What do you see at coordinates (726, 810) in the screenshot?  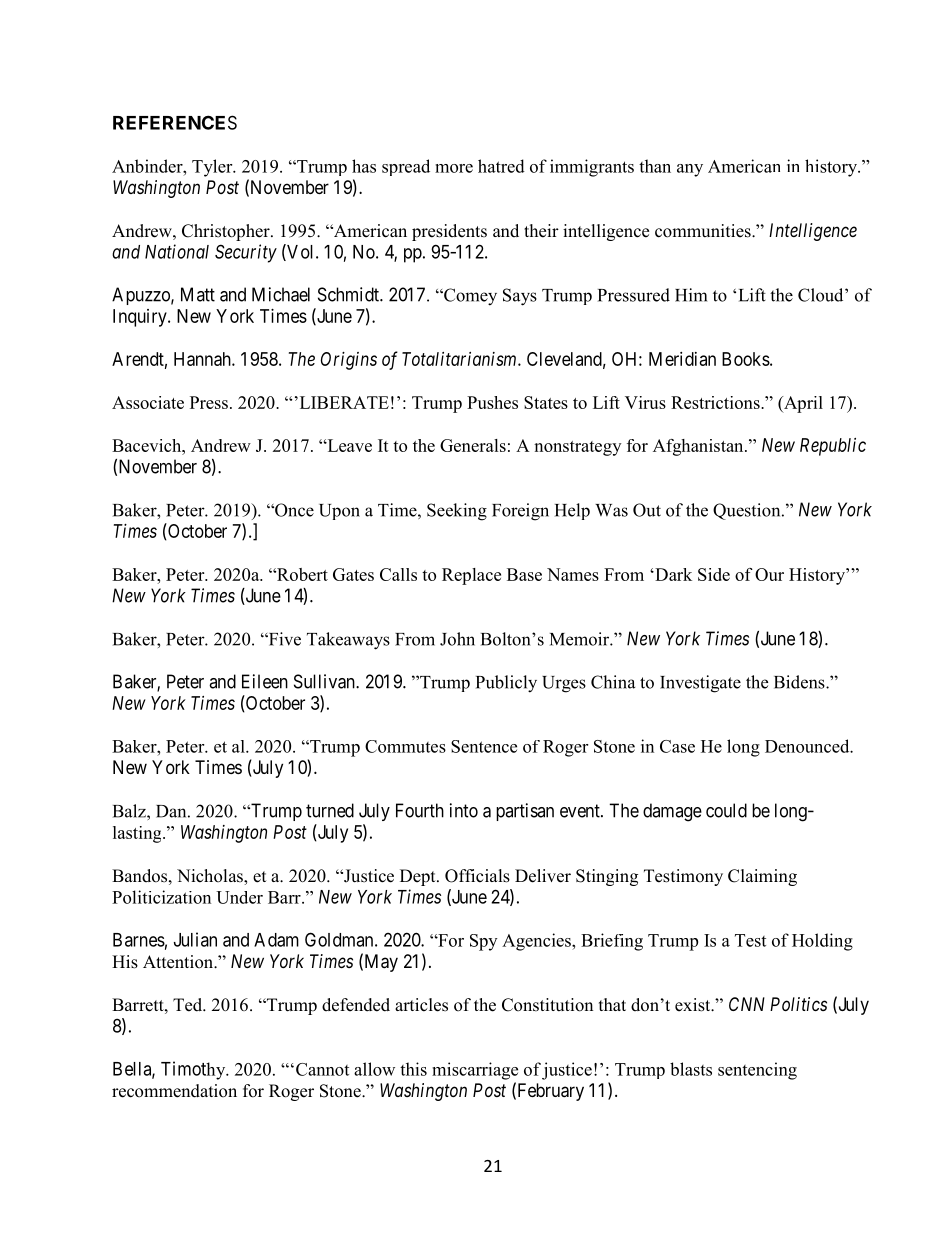 I see `could` at bounding box center [726, 810].
